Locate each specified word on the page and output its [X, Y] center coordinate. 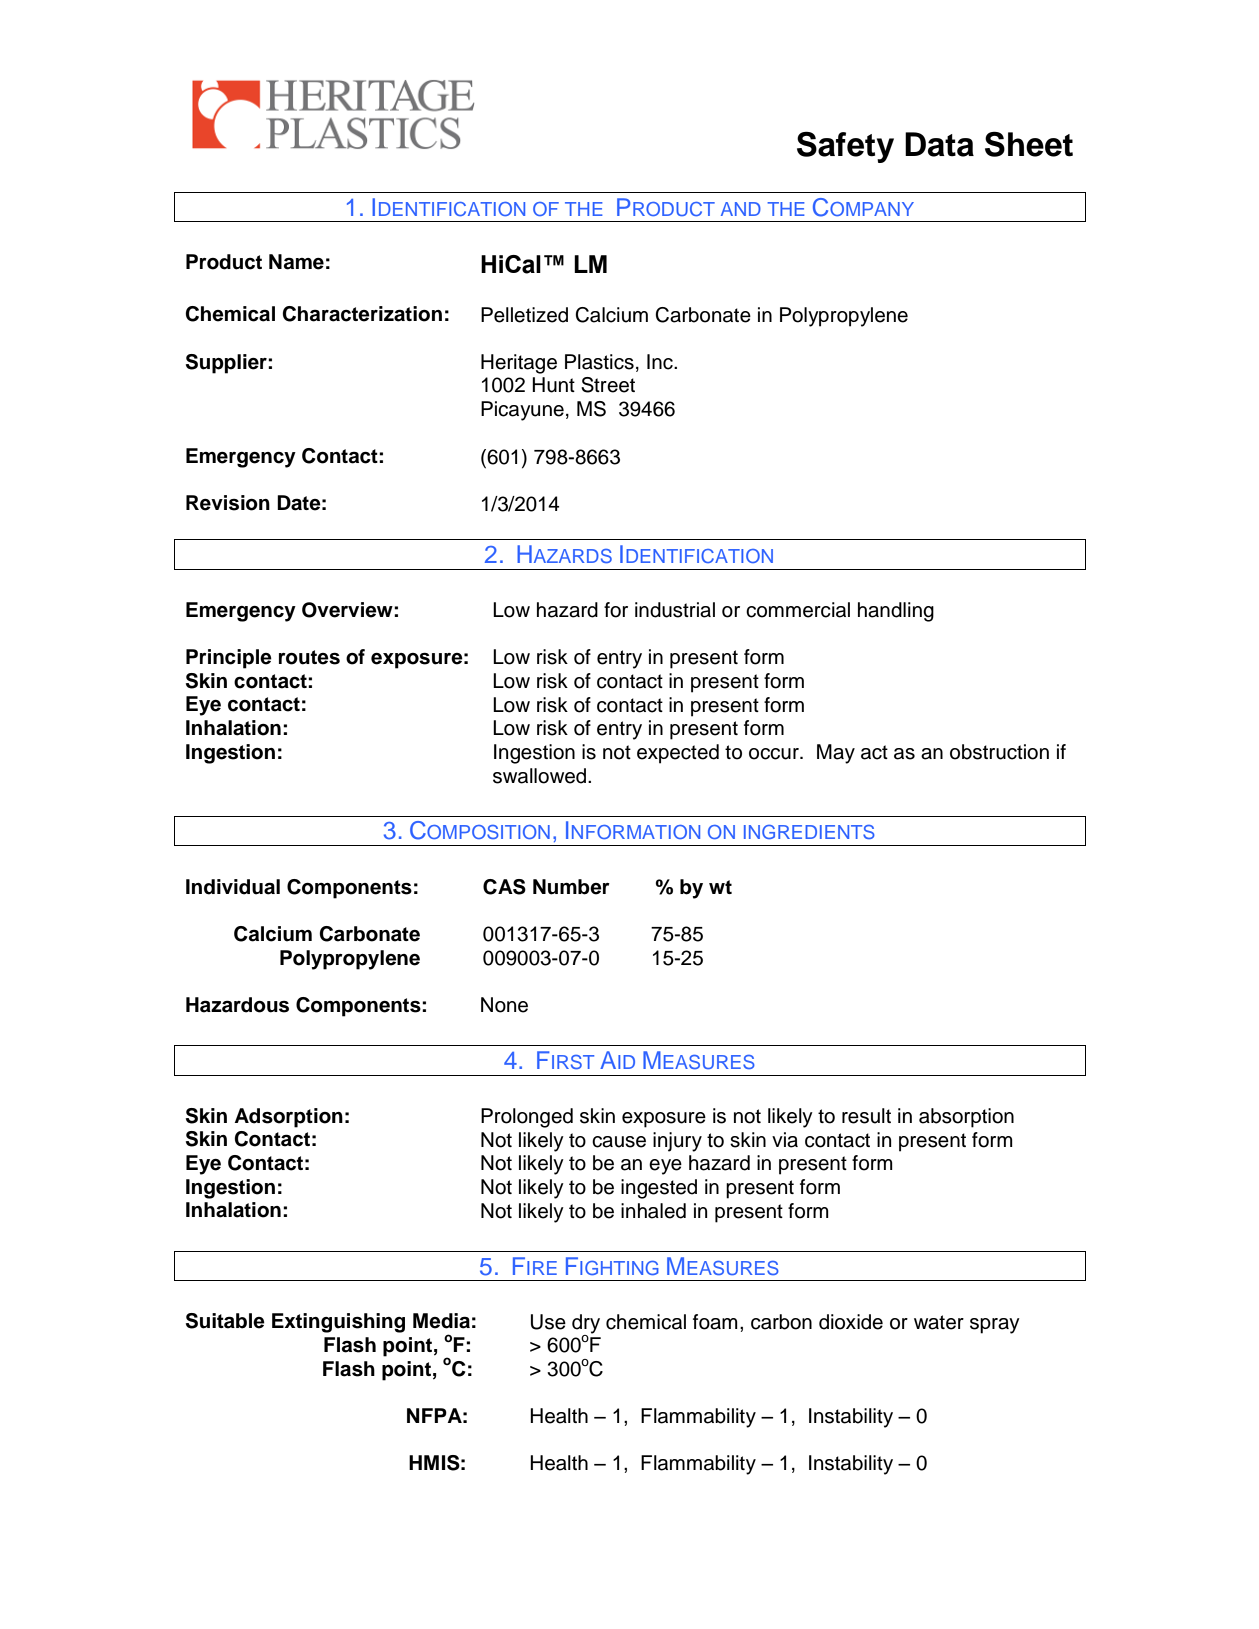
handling [896, 612]
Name [296, 262]
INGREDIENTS [809, 832]
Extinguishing [338, 1323]
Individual [233, 887]
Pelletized [524, 315]
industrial [675, 610]
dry [586, 1324]
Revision [228, 503]
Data [939, 144]
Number [571, 887]
